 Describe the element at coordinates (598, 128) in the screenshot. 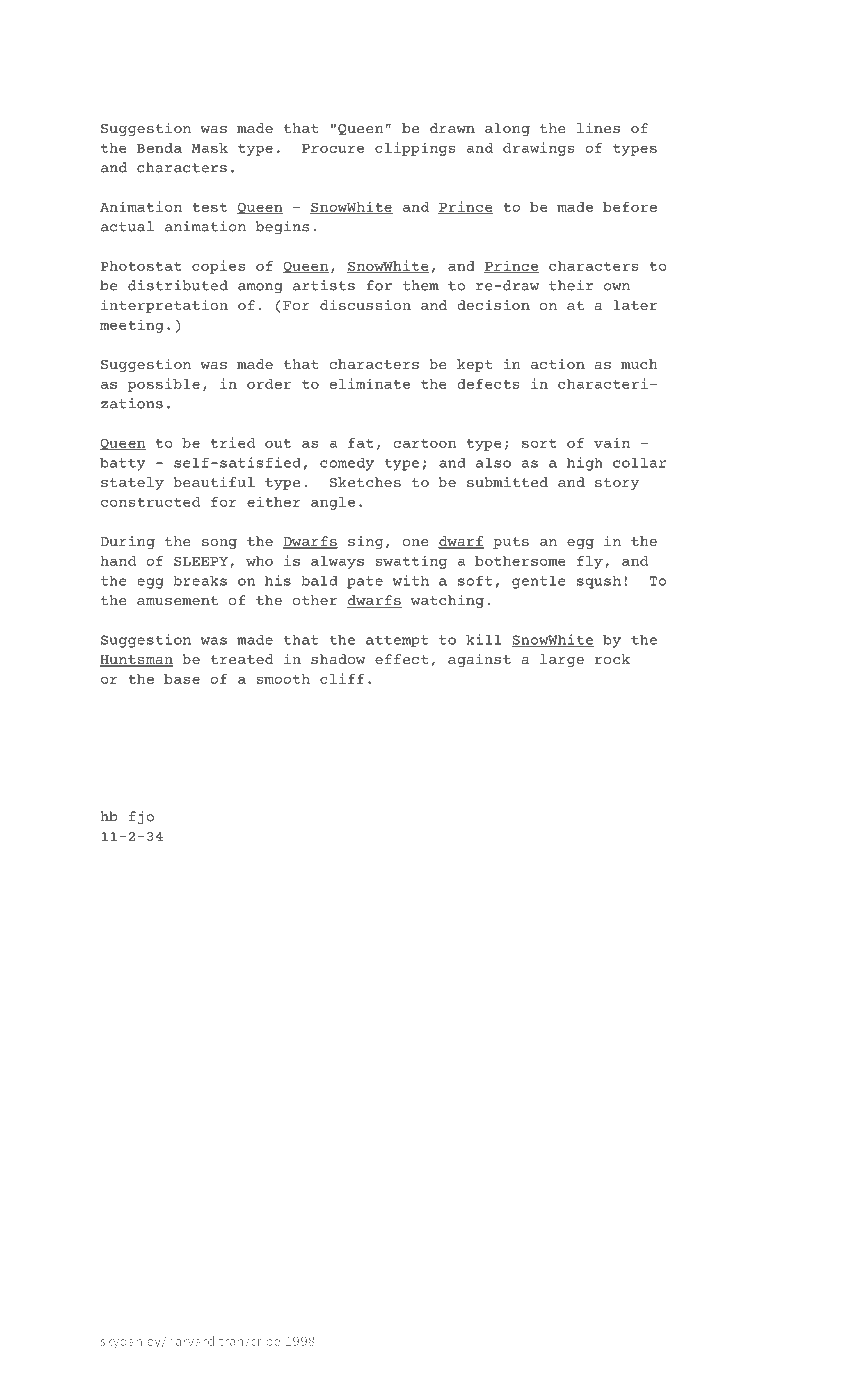

I see `lines` at that location.
